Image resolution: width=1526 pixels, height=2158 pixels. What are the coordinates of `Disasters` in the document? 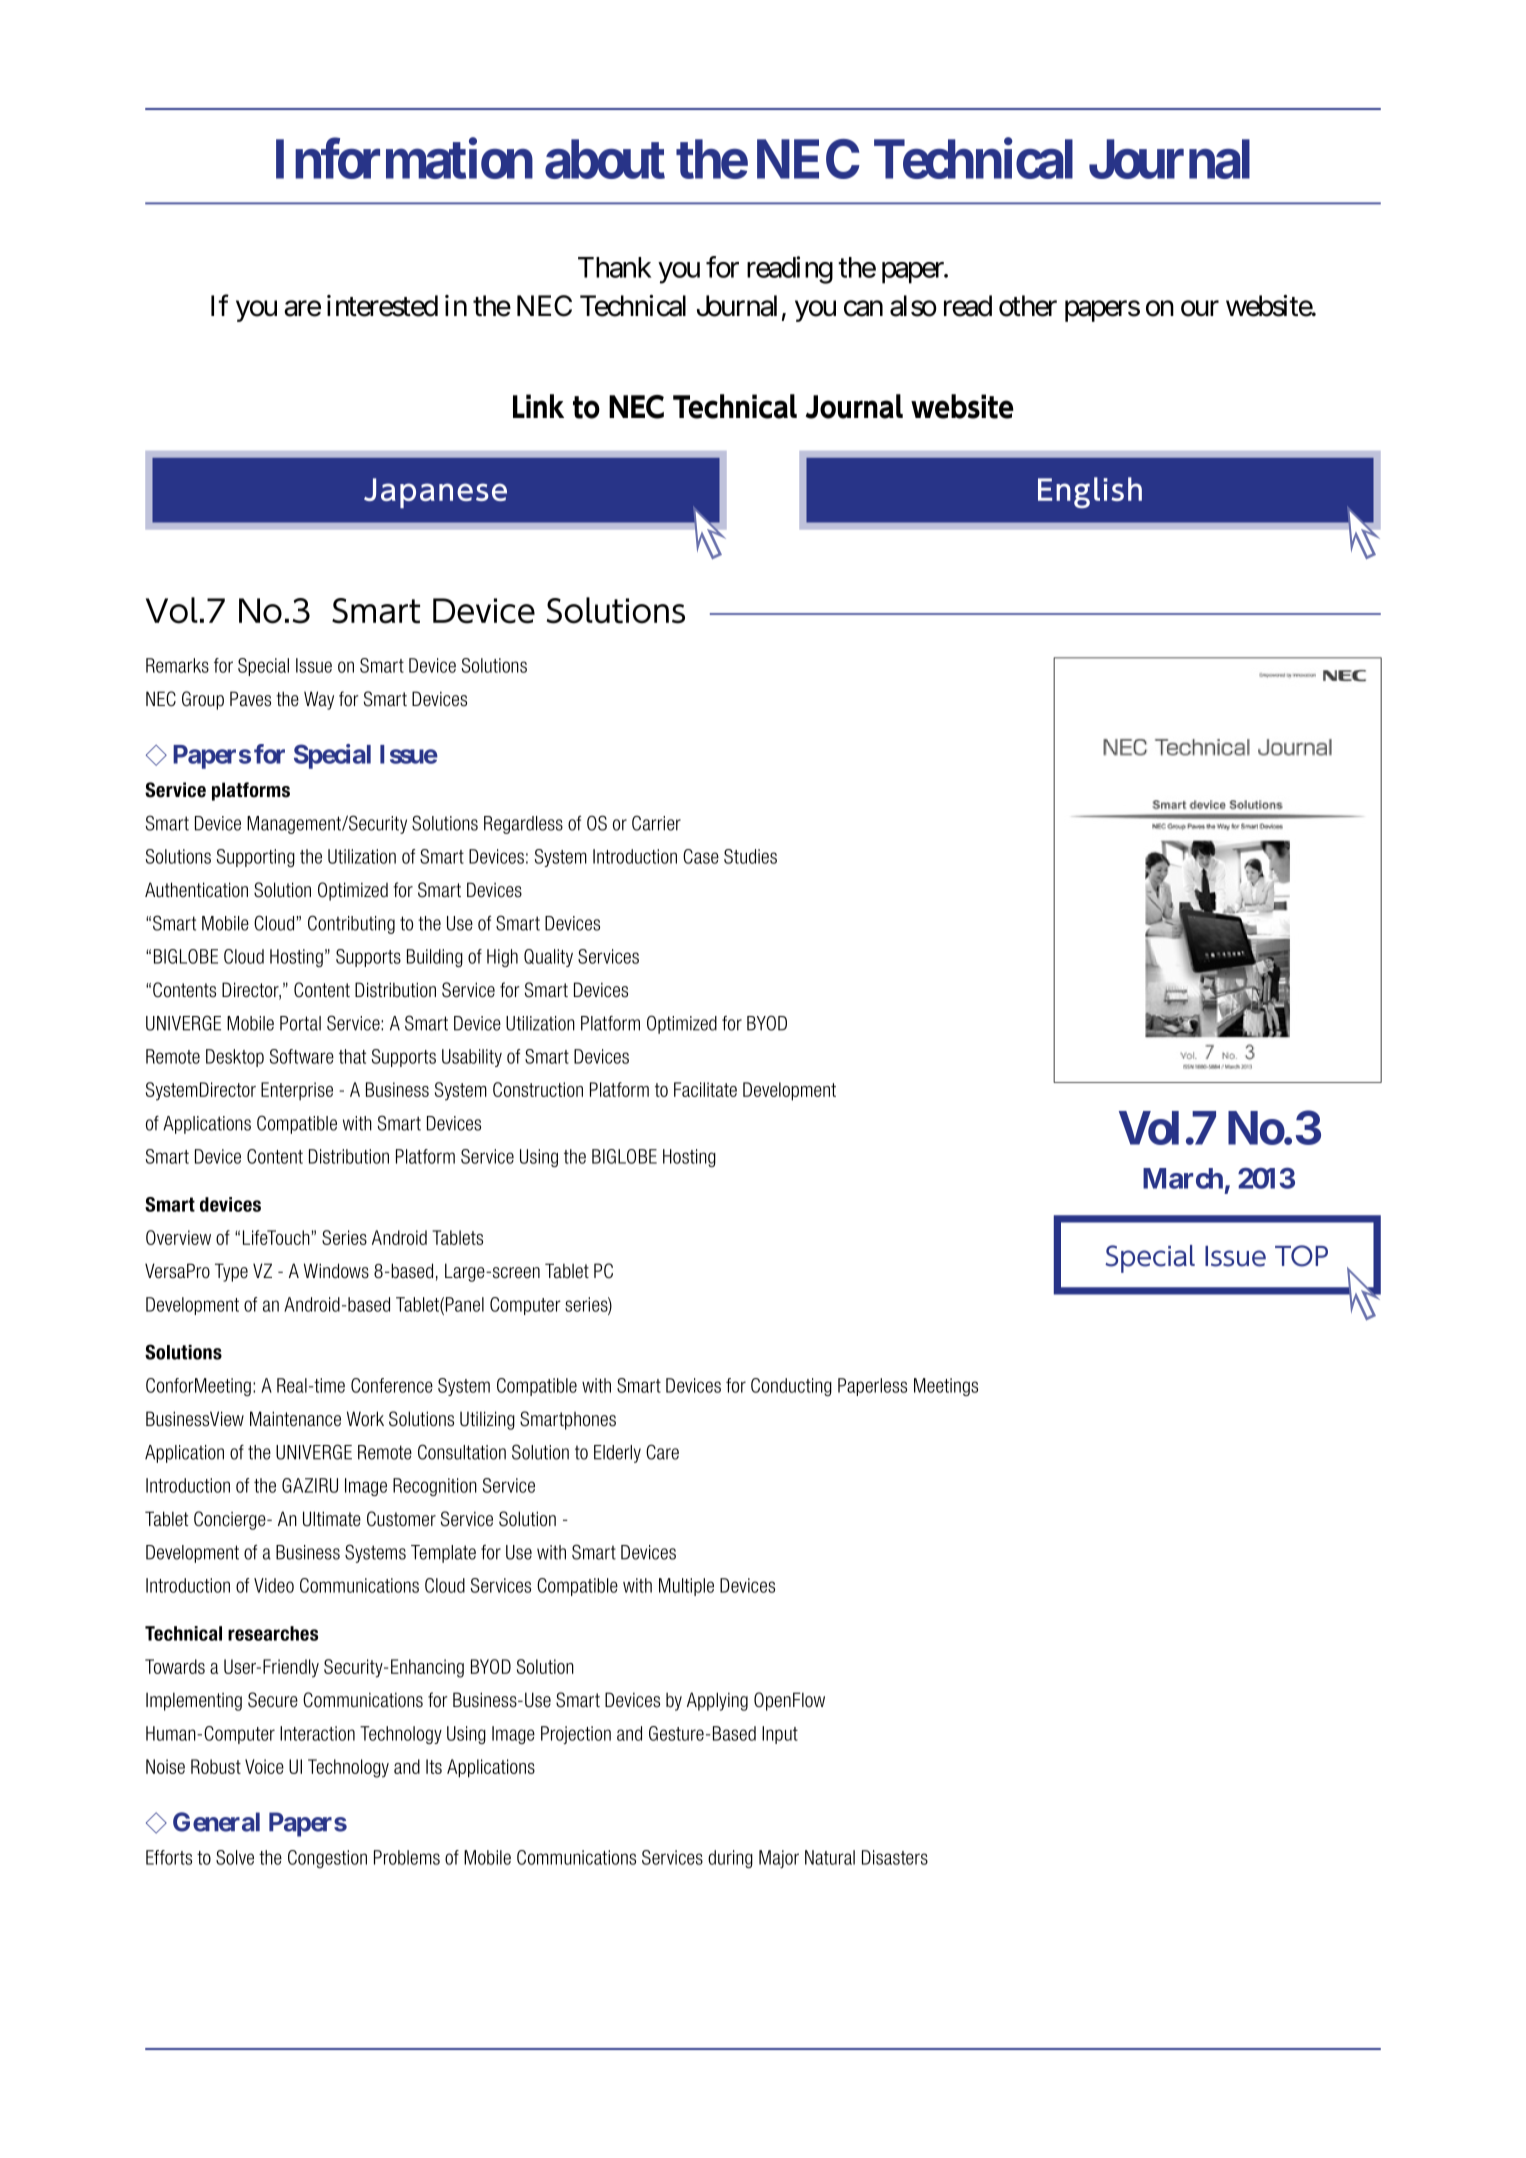 It's located at (895, 1857).
